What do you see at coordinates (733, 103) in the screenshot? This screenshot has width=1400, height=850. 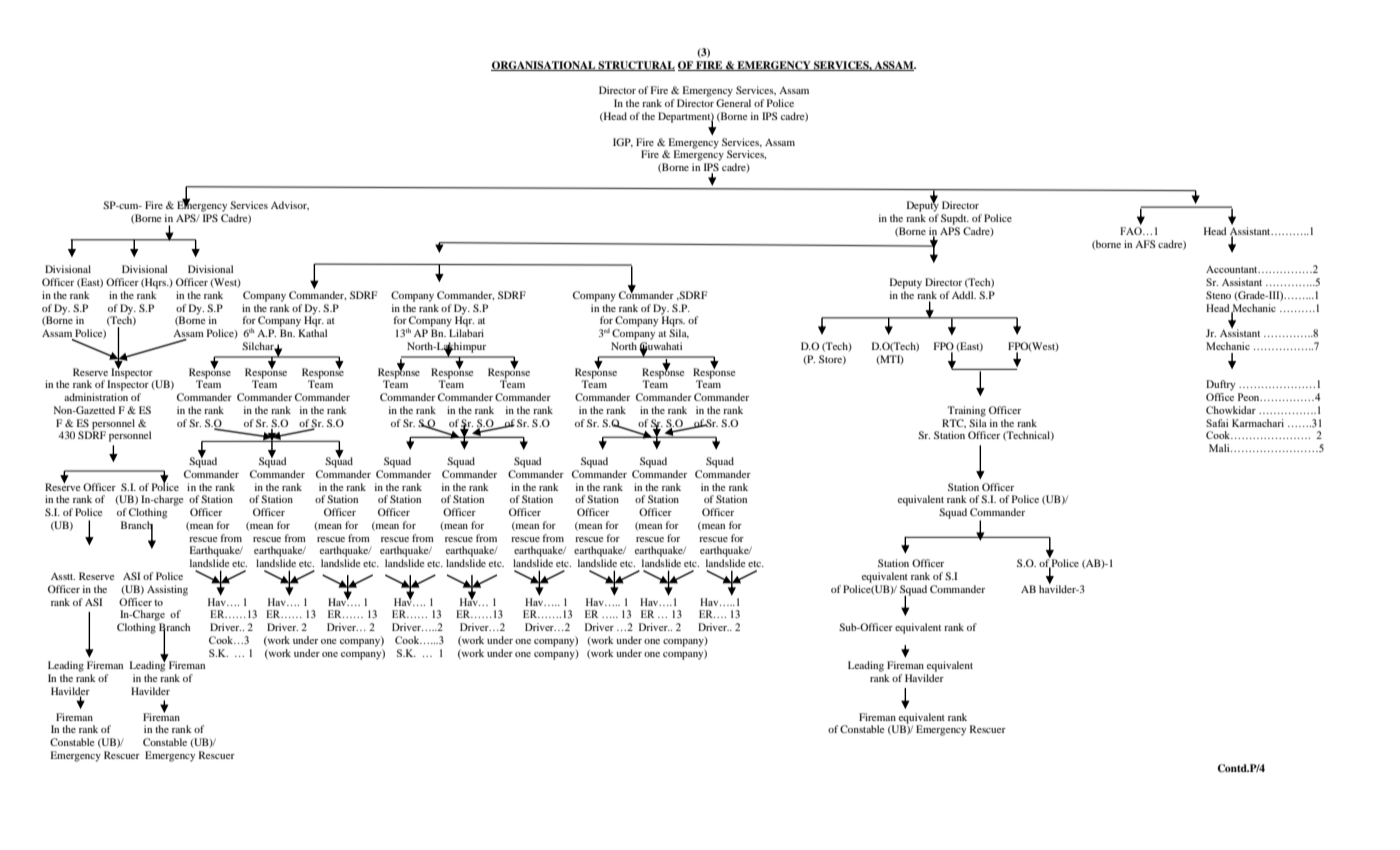 I see `General` at bounding box center [733, 103].
